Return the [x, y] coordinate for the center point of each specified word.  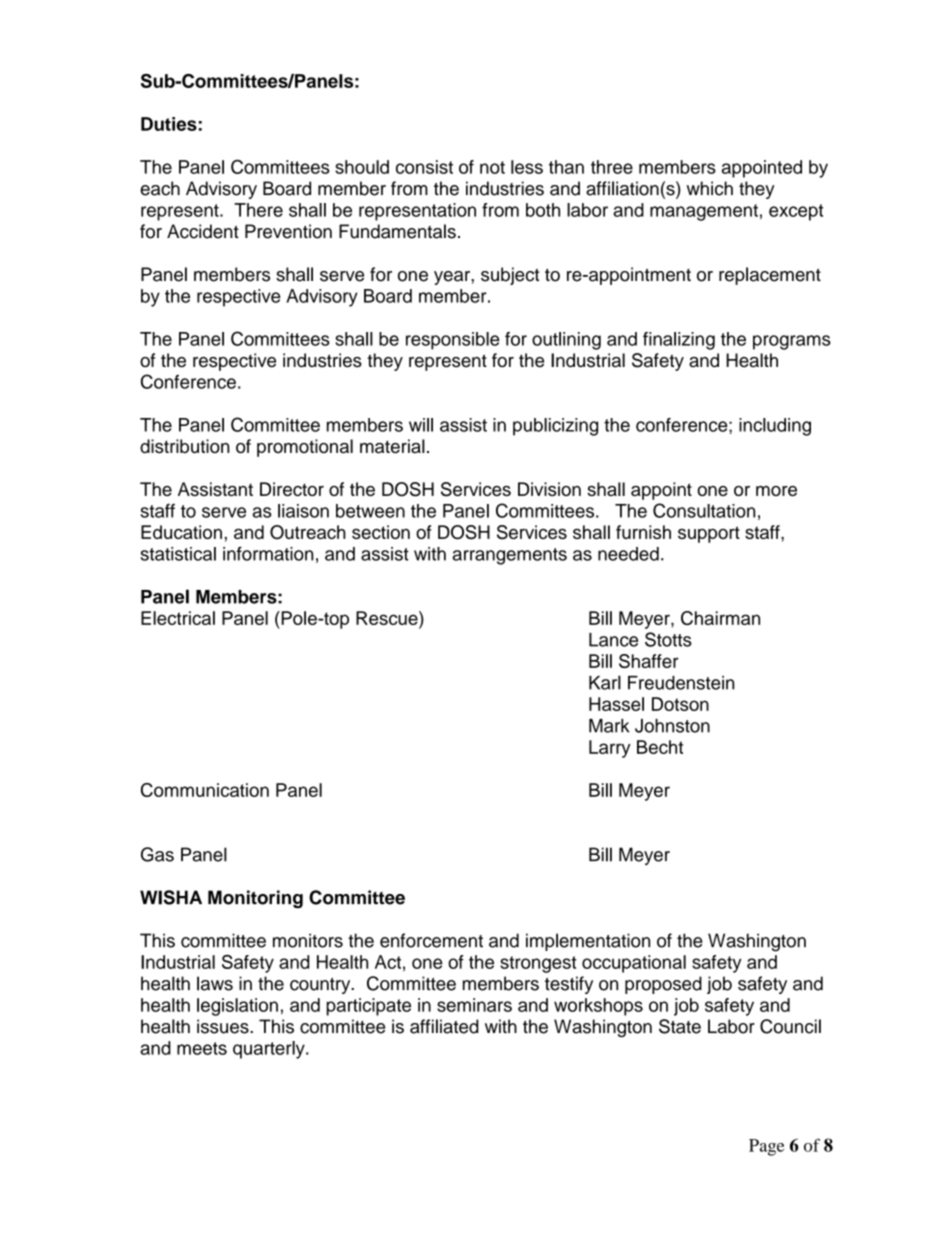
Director [292, 489]
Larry [610, 749]
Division [549, 489]
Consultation [704, 510]
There [258, 210]
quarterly [270, 1050]
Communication [205, 790]
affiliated [444, 1026]
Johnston [672, 726]
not [492, 167]
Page [766, 1147]
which [710, 188]
